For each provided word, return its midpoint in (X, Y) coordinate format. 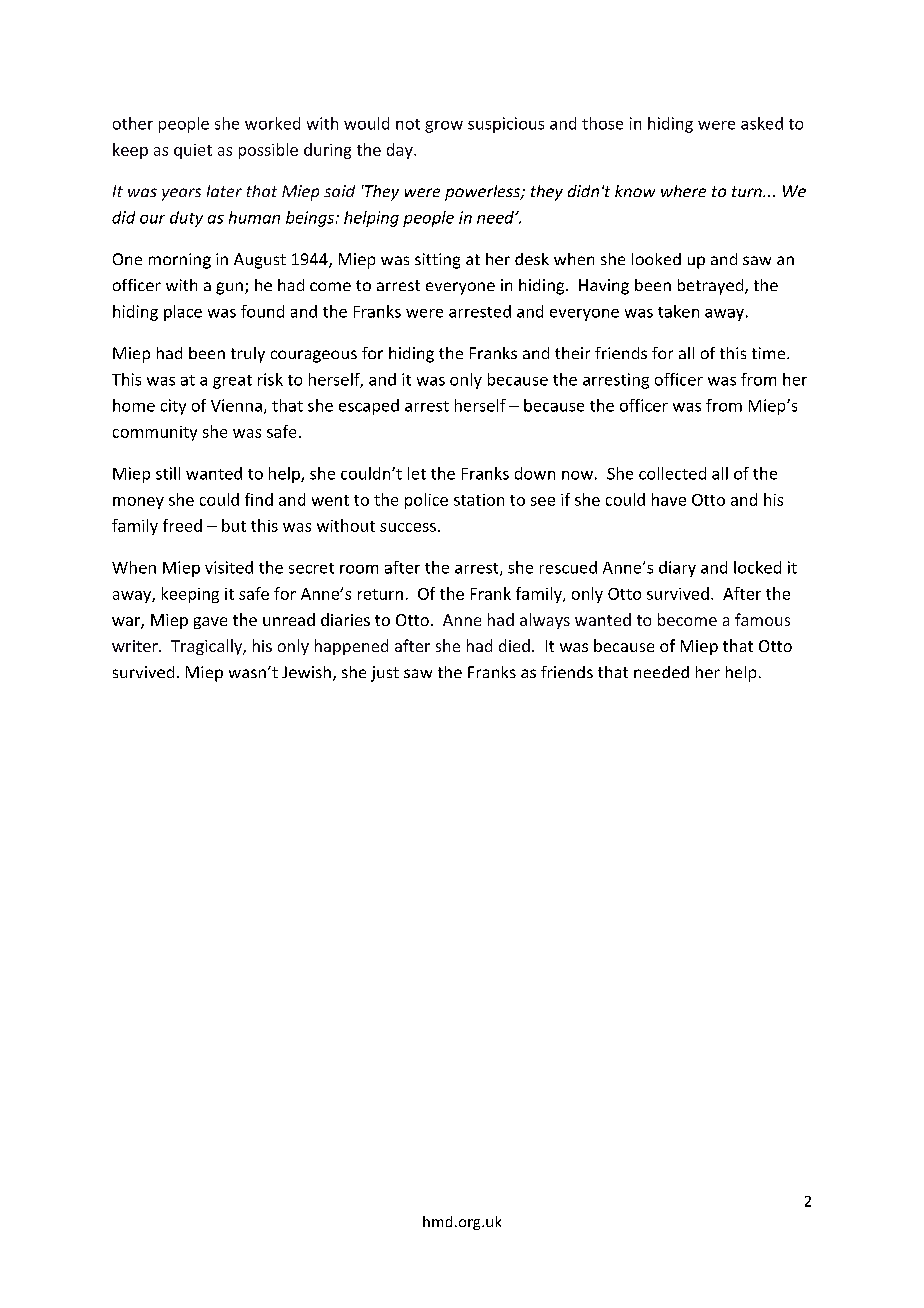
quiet (193, 151)
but (234, 525)
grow (444, 127)
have (669, 499)
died (514, 645)
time (768, 353)
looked (656, 259)
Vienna (236, 405)
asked (762, 123)
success (408, 527)
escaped (369, 407)
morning (180, 261)
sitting (437, 261)
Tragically (207, 647)
